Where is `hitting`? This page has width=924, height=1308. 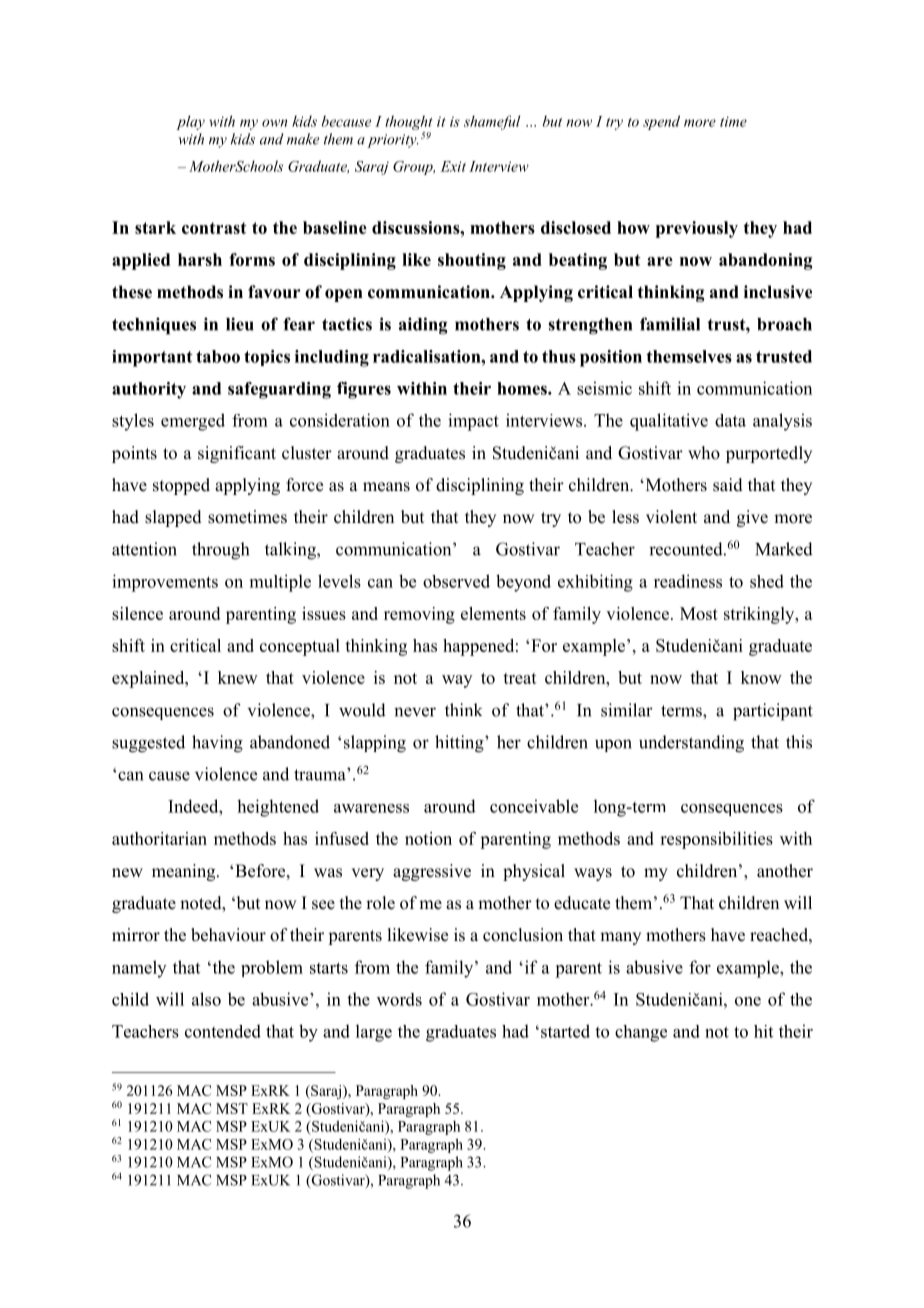
hitting is located at coordinates (460, 744).
